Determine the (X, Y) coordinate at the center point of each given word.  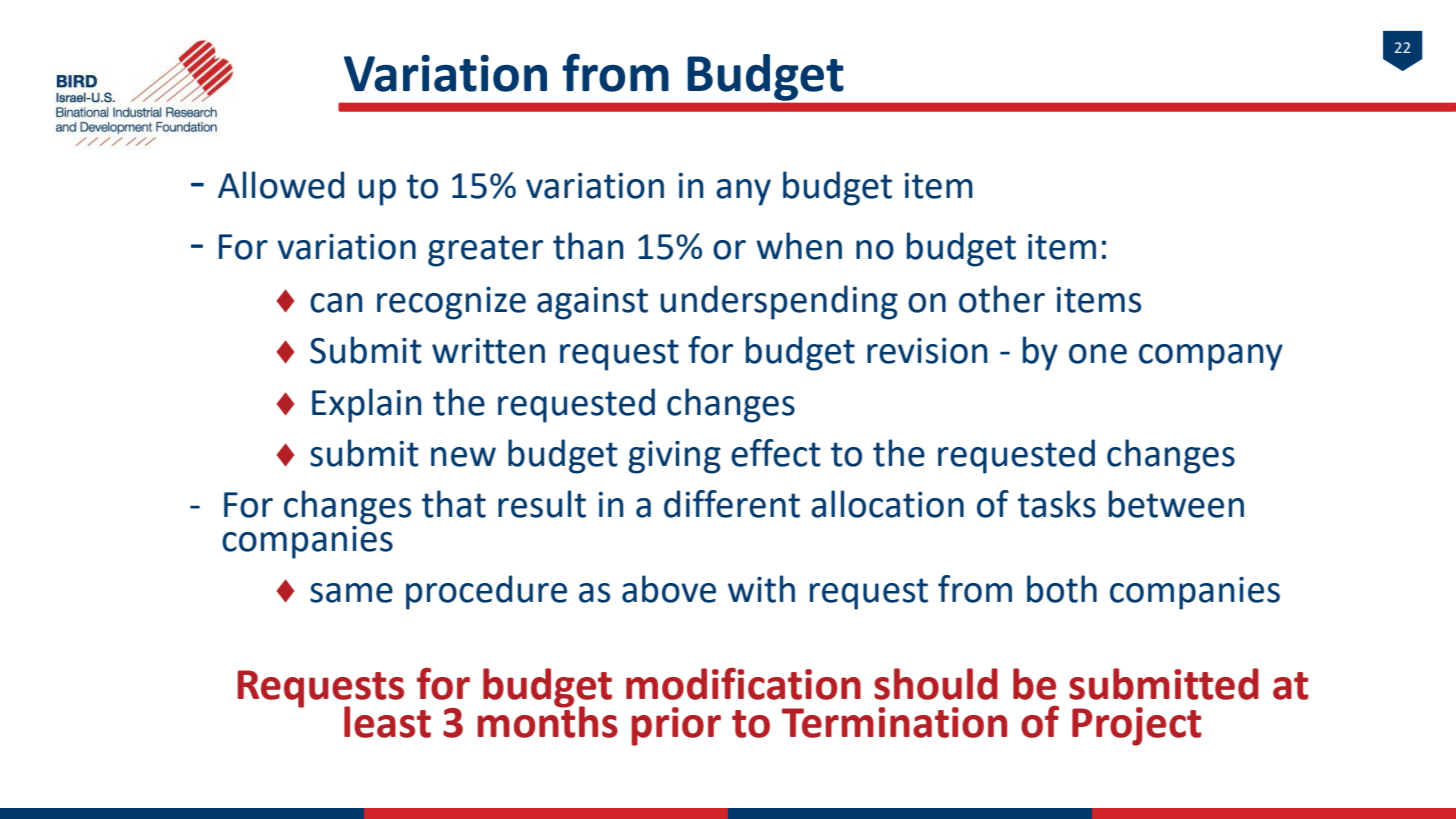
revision (927, 351)
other (1002, 299)
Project (1137, 726)
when (799, 246)
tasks (1057, 504)
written (488, 351)
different (732, 504)
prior (676, 726)
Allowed (281, 185)
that (454, 504)
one (1098, 354)
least (387, 722)
